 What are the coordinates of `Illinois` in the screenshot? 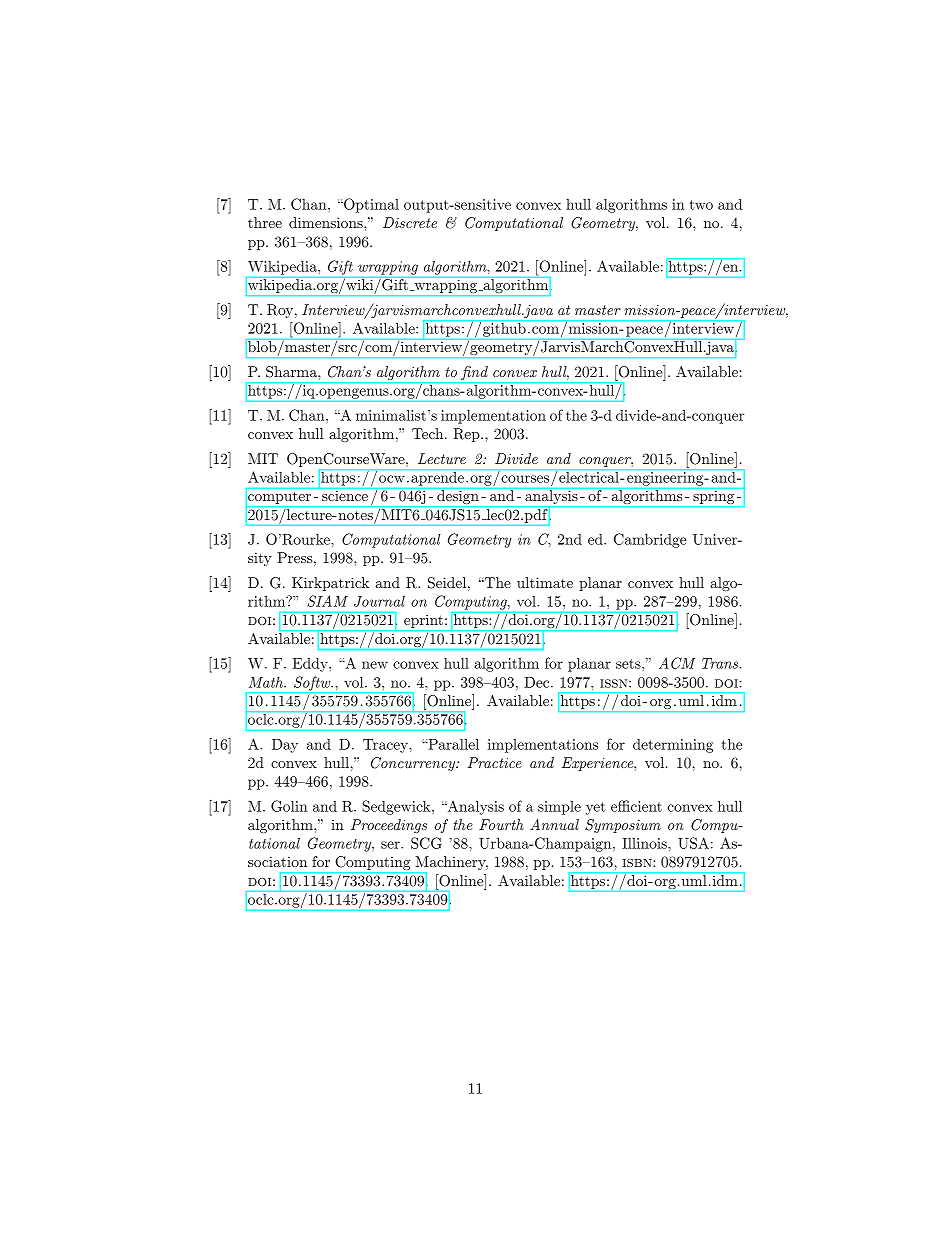 It's located at (645, 843).
